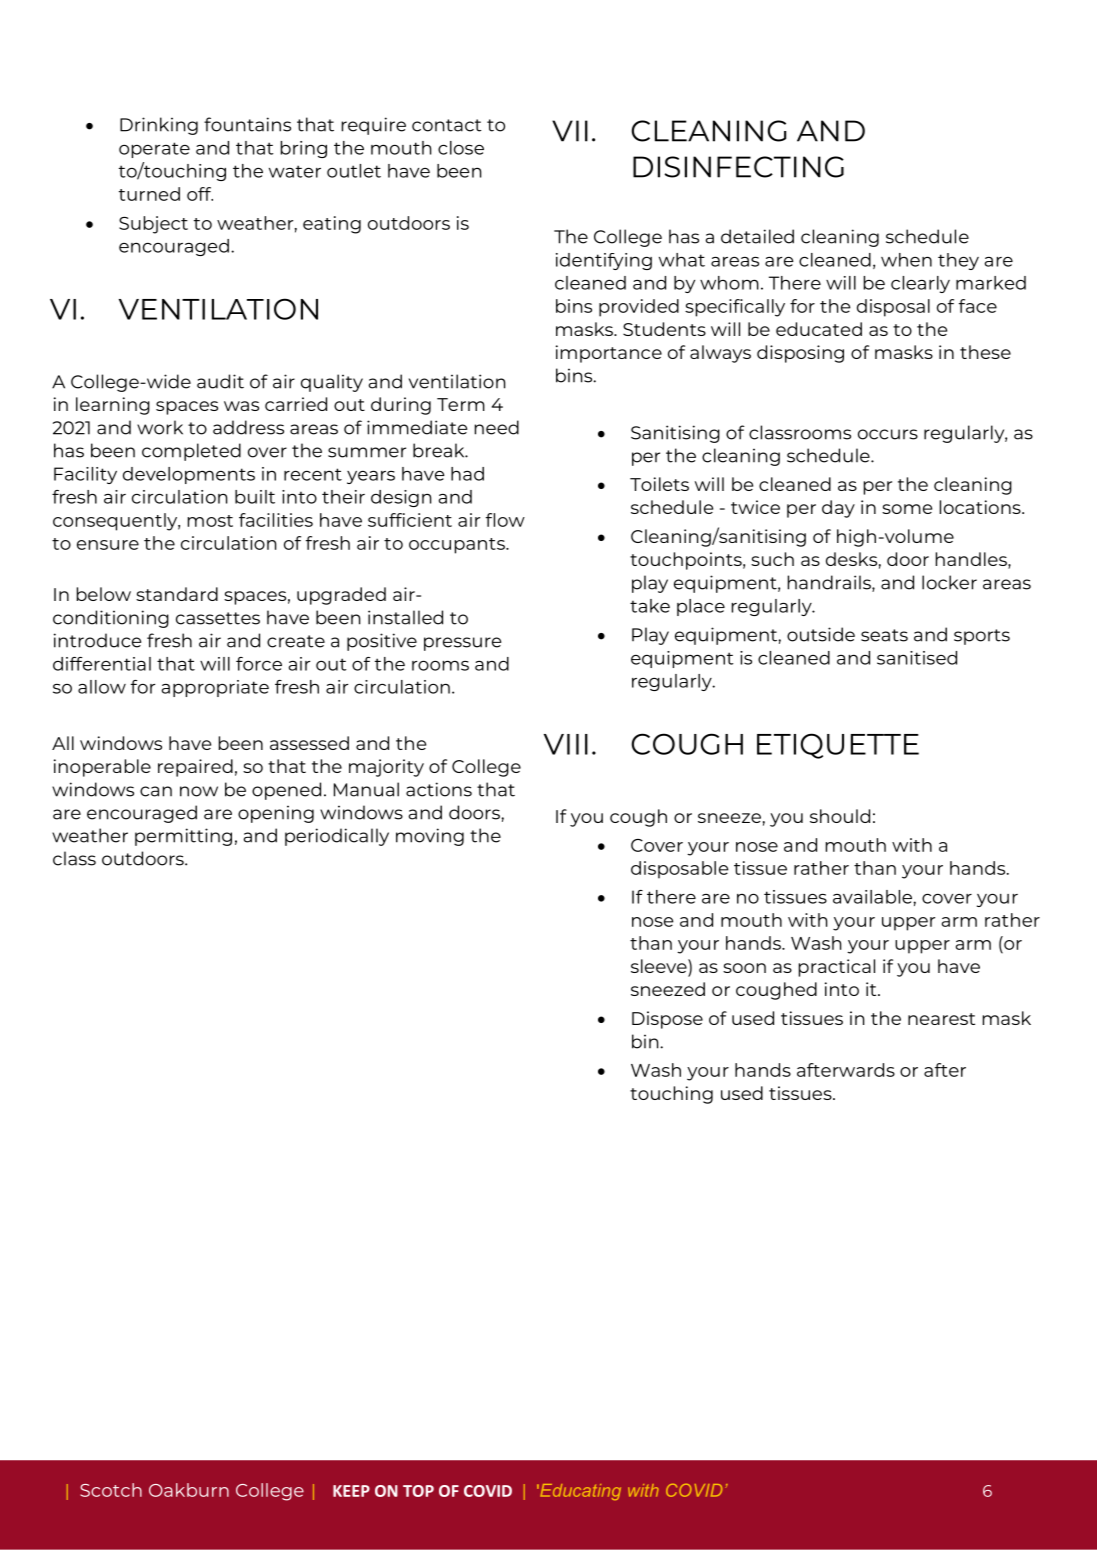  Describe the element at coordinates (418, 1491) in the screenshot. I see `TOP` at that location.
